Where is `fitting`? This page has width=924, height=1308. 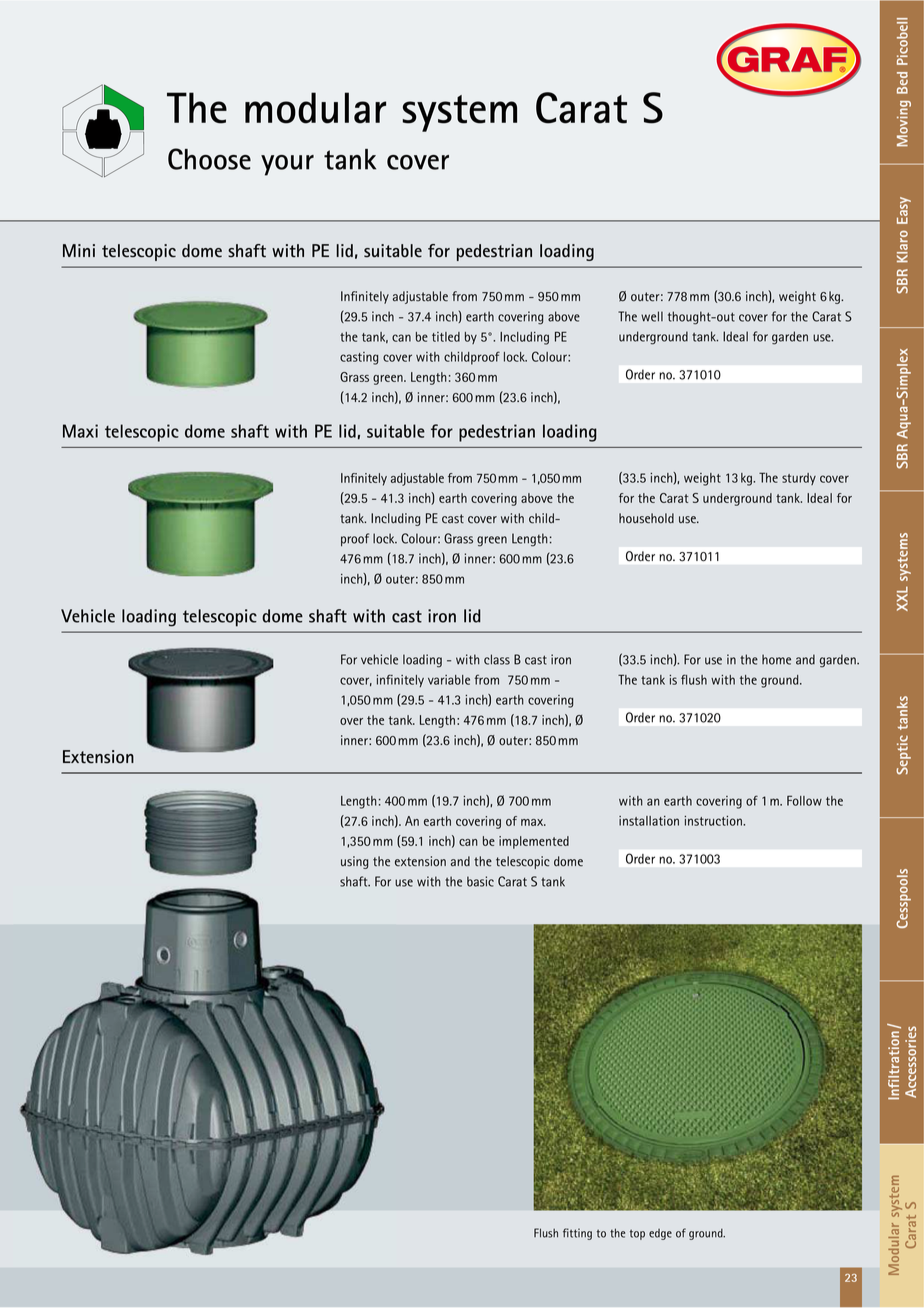 fitting is located at coordinates (577, 1234).
